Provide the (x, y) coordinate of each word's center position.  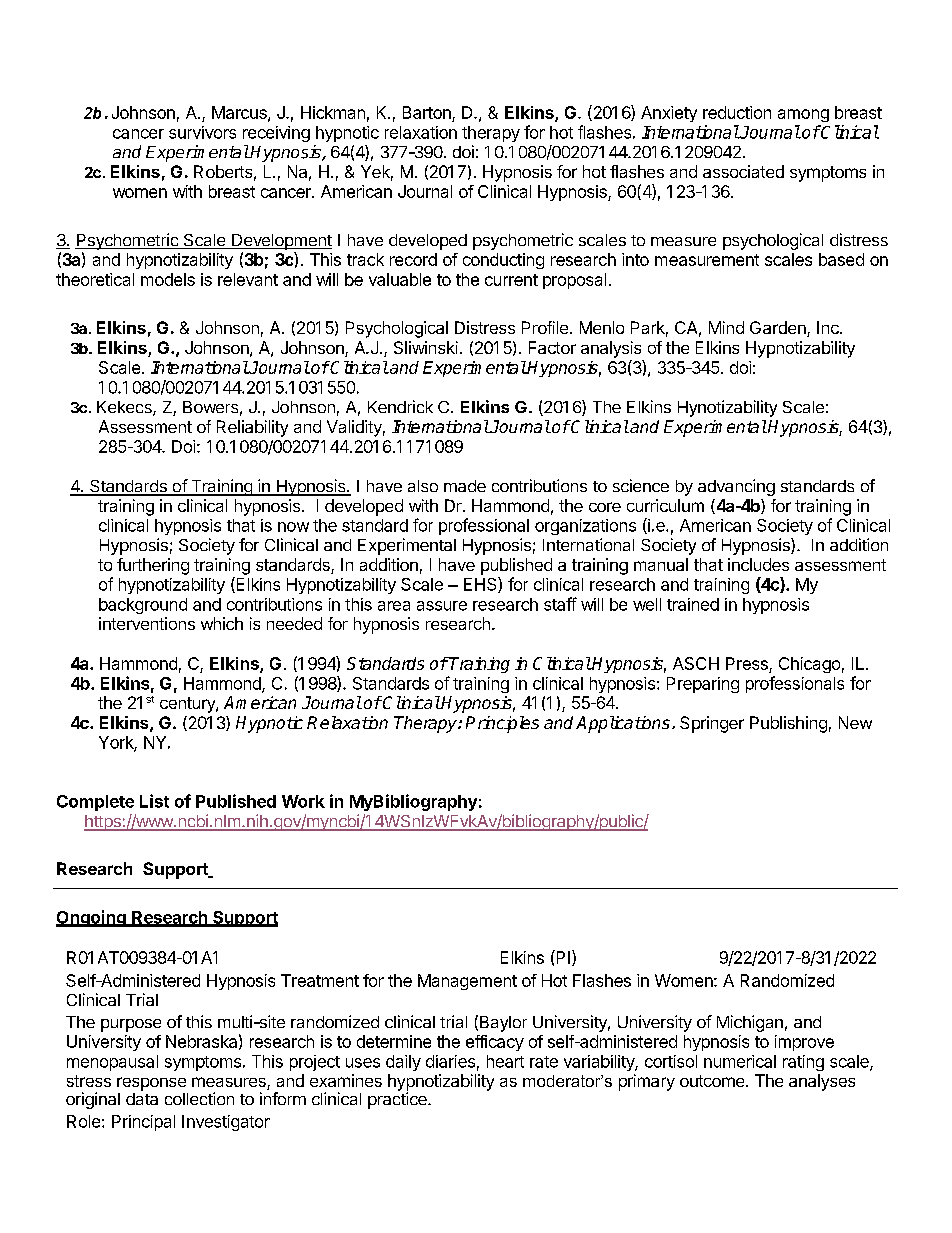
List (154, 801)
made (465, 486)
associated (743, 171)
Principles (502, 724)
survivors (202, 132)
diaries (450, 1061)
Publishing (788, 724)
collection (199, 1098)
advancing (736, 487)
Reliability (252, 428)
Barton (428, 114)
